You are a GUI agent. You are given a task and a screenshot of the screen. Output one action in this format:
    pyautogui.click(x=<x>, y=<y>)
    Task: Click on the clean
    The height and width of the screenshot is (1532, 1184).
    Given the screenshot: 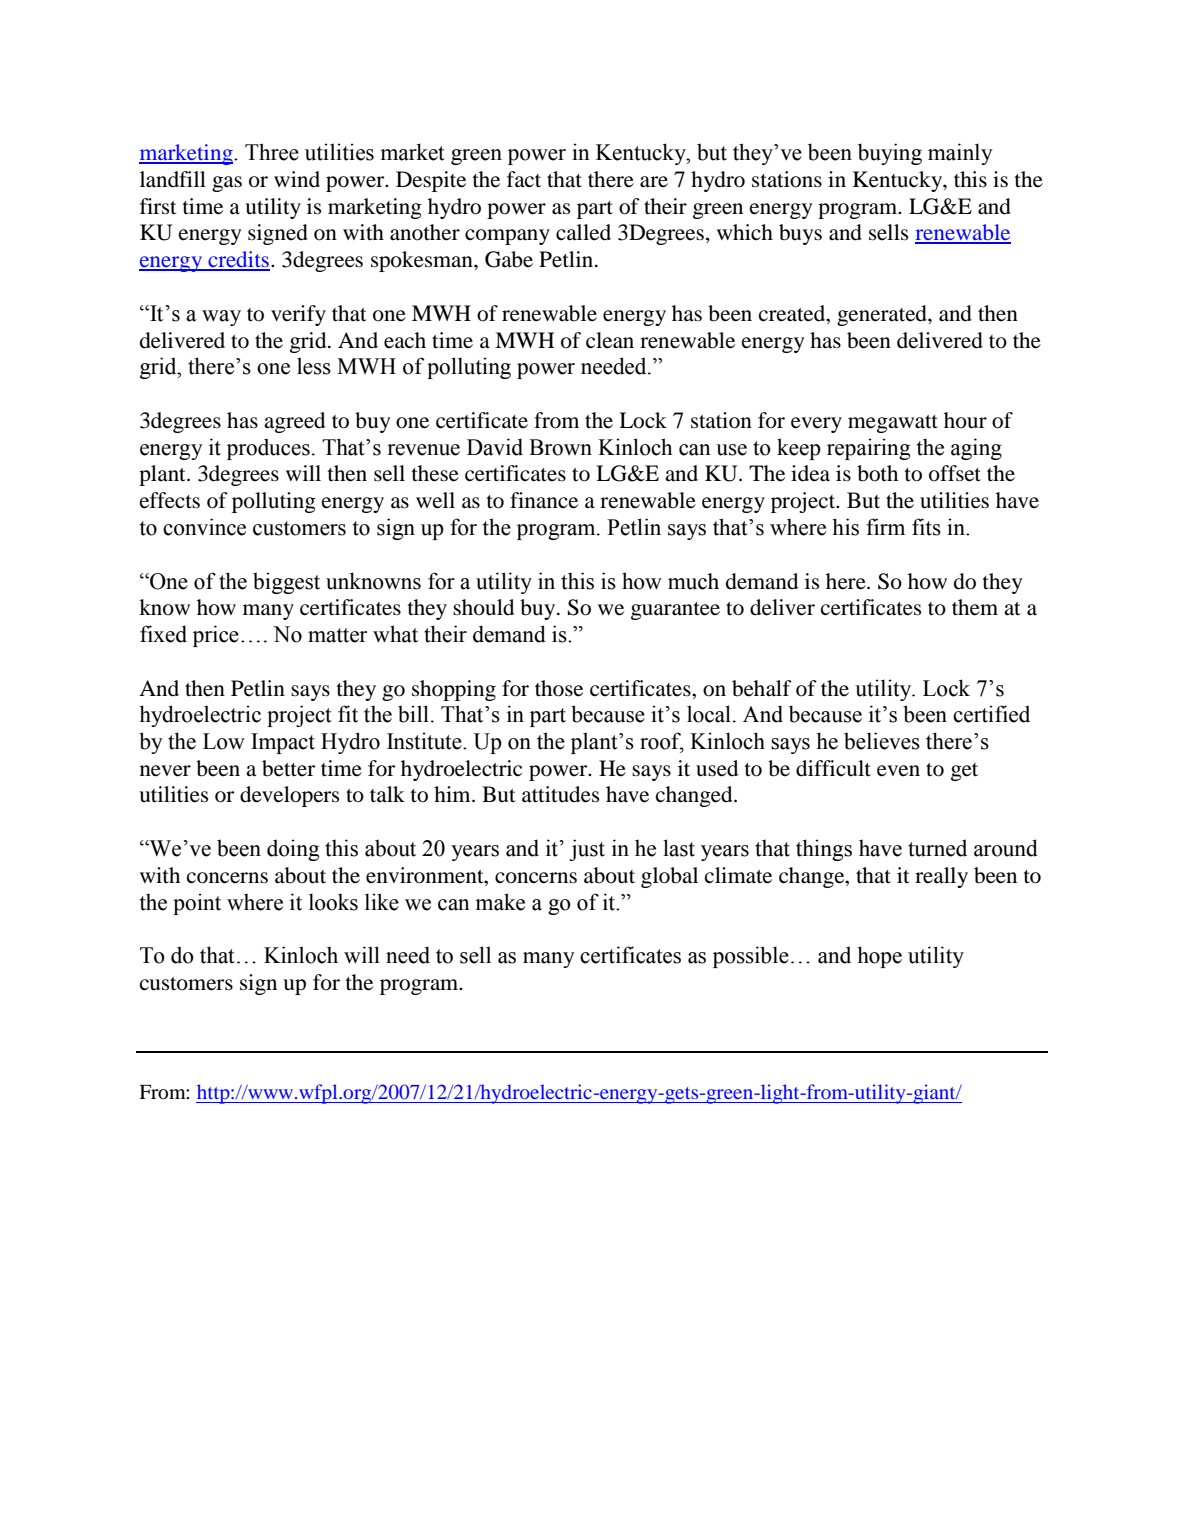 What is the action you would take?
    pyautogui.click(x=610, y=340)
